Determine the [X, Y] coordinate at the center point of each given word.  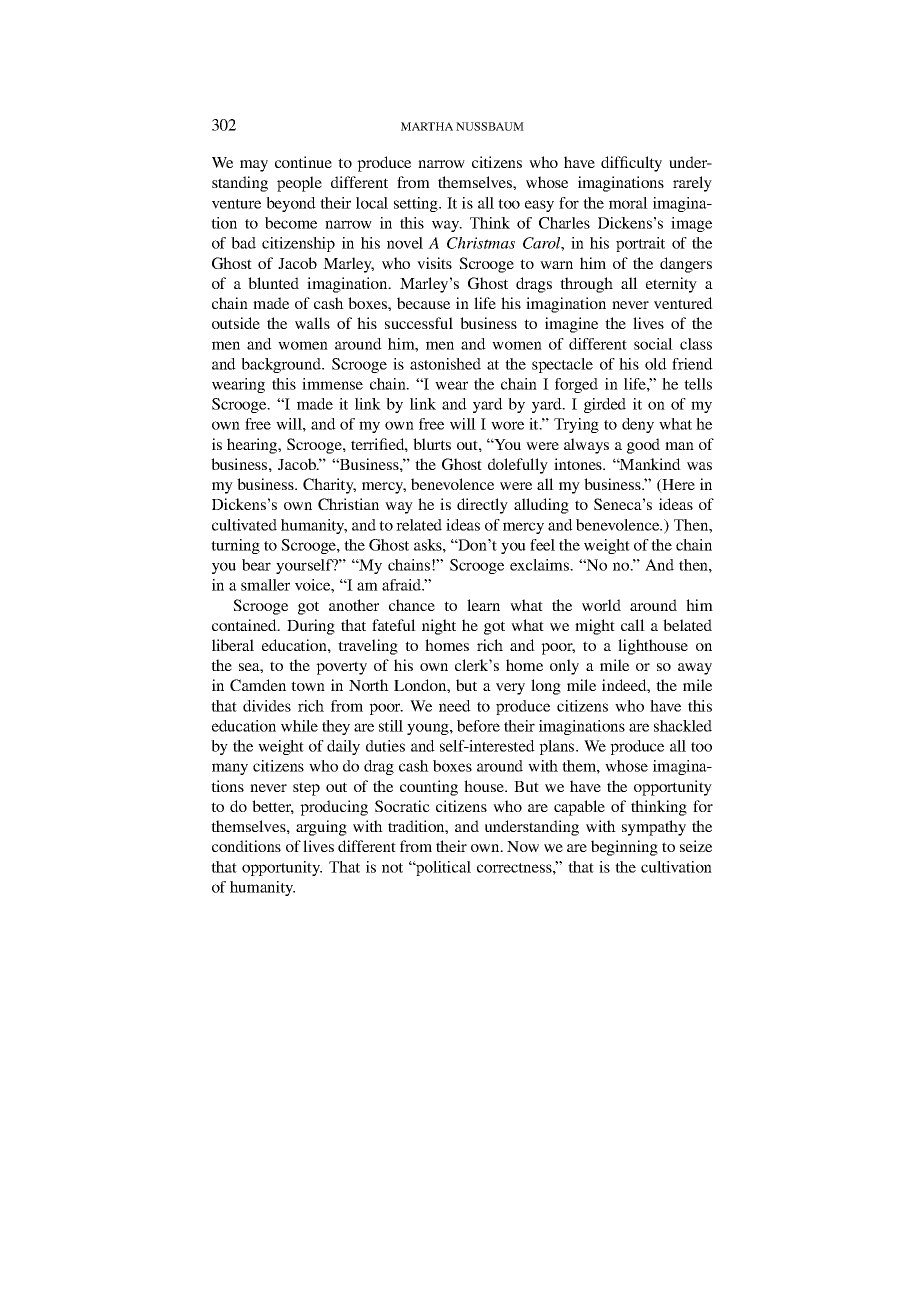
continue [303, 162]
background [282, 365]
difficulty [631, 164]
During [311, 627]
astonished [445, 364]
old [656, 364]
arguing [321, 828]
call [633, 625]
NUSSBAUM [490, 126]
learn [483, 605]
